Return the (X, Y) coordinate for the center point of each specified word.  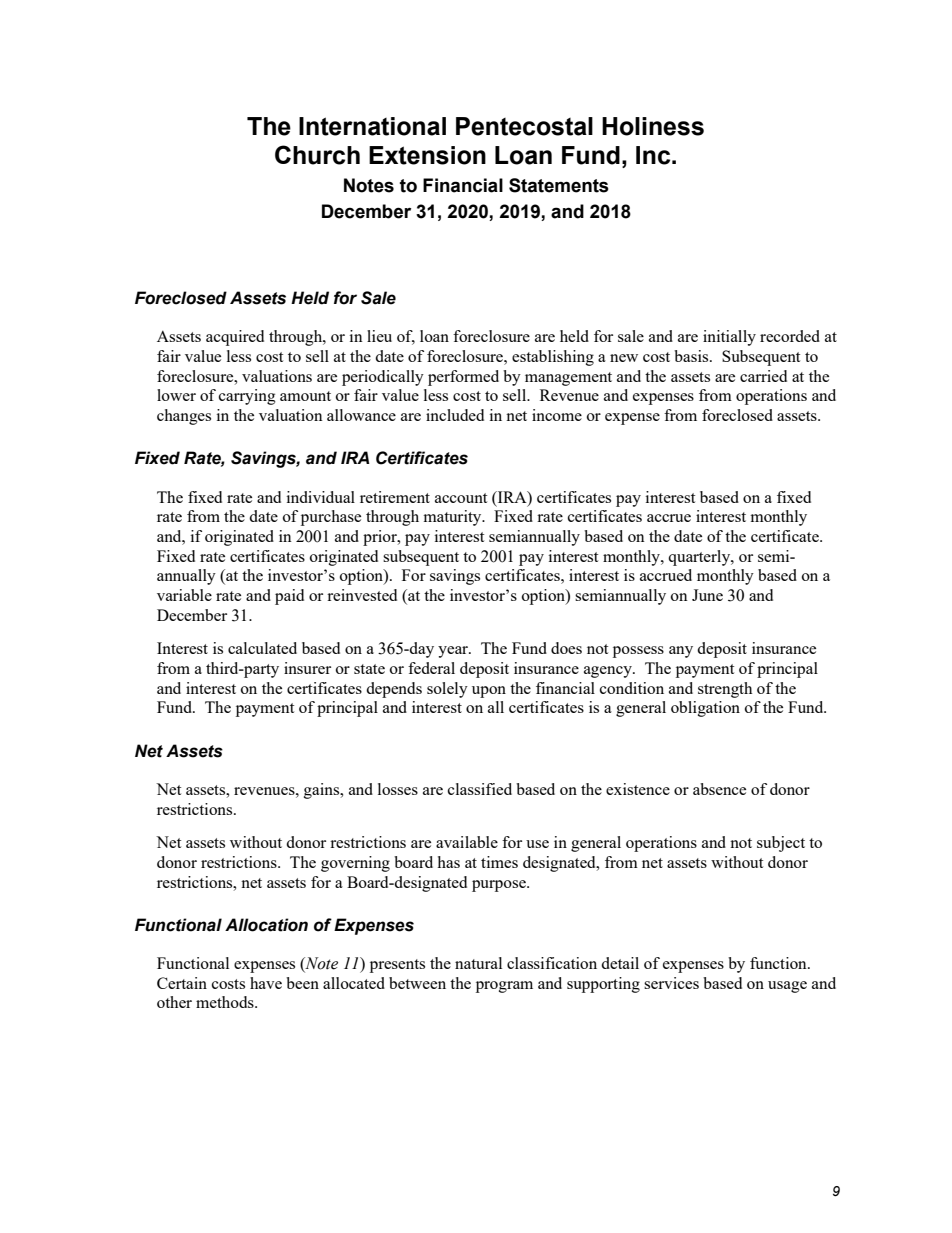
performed (463, 378)
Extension (427, 155)
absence (719, 789)
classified (480, 789)
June (707, 595)
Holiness (653, 126)
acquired (235, 338)
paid (289, 597)
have (266, 983)
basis (692, 356)
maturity (453, 518)
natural (478, 963)
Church (317, 155)
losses (398, 789)
